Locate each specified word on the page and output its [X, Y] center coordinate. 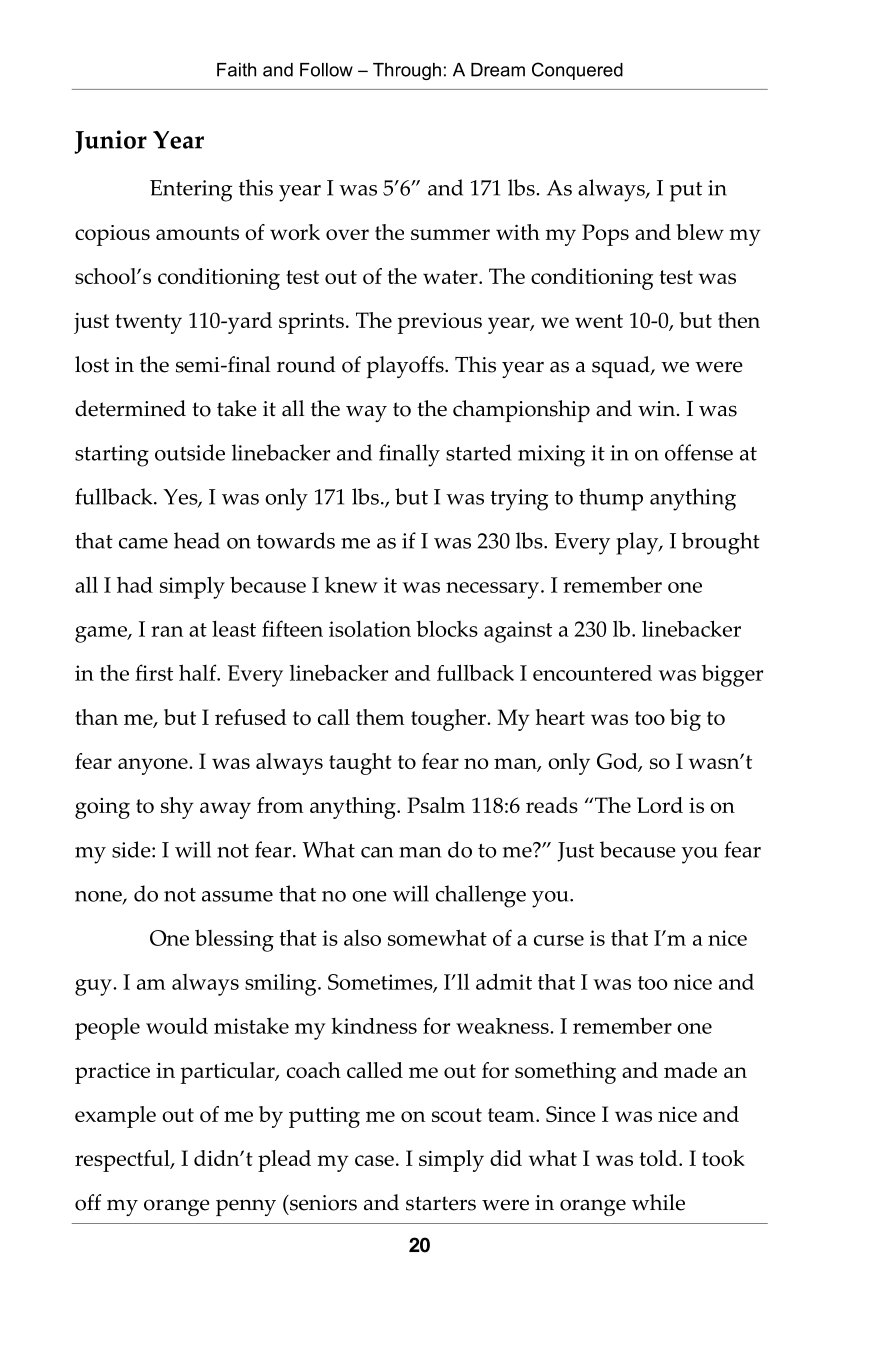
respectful [123, 1161]
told [659, 1158]
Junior [110, 142]
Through [407, 71]
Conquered [577, 71]
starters [441, 1203]
